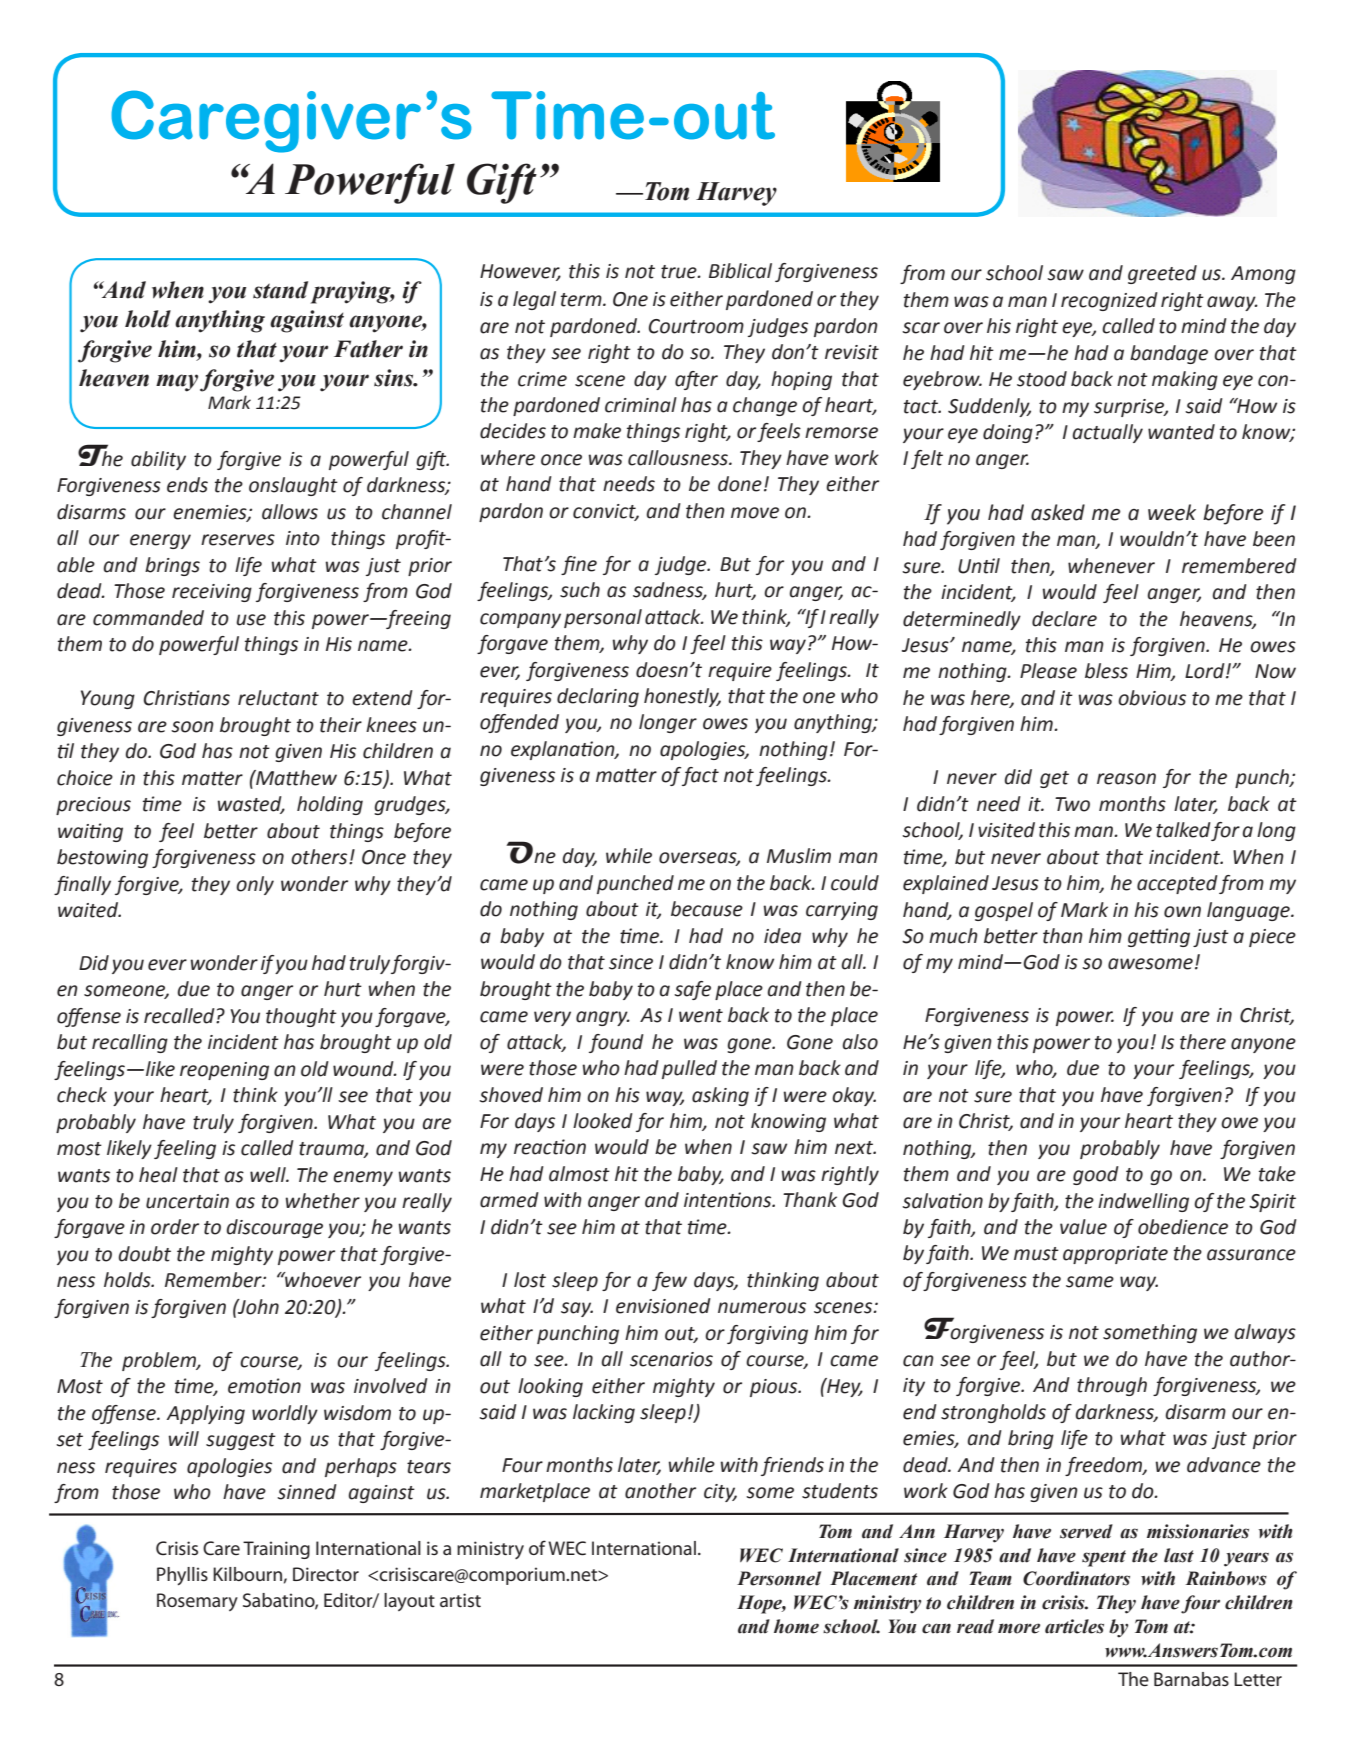 This image has width=1349, height=1746. What do you see at coordinates (696, 326) in the image?
I see `Courtroom` at bounding box center [696, 326].
